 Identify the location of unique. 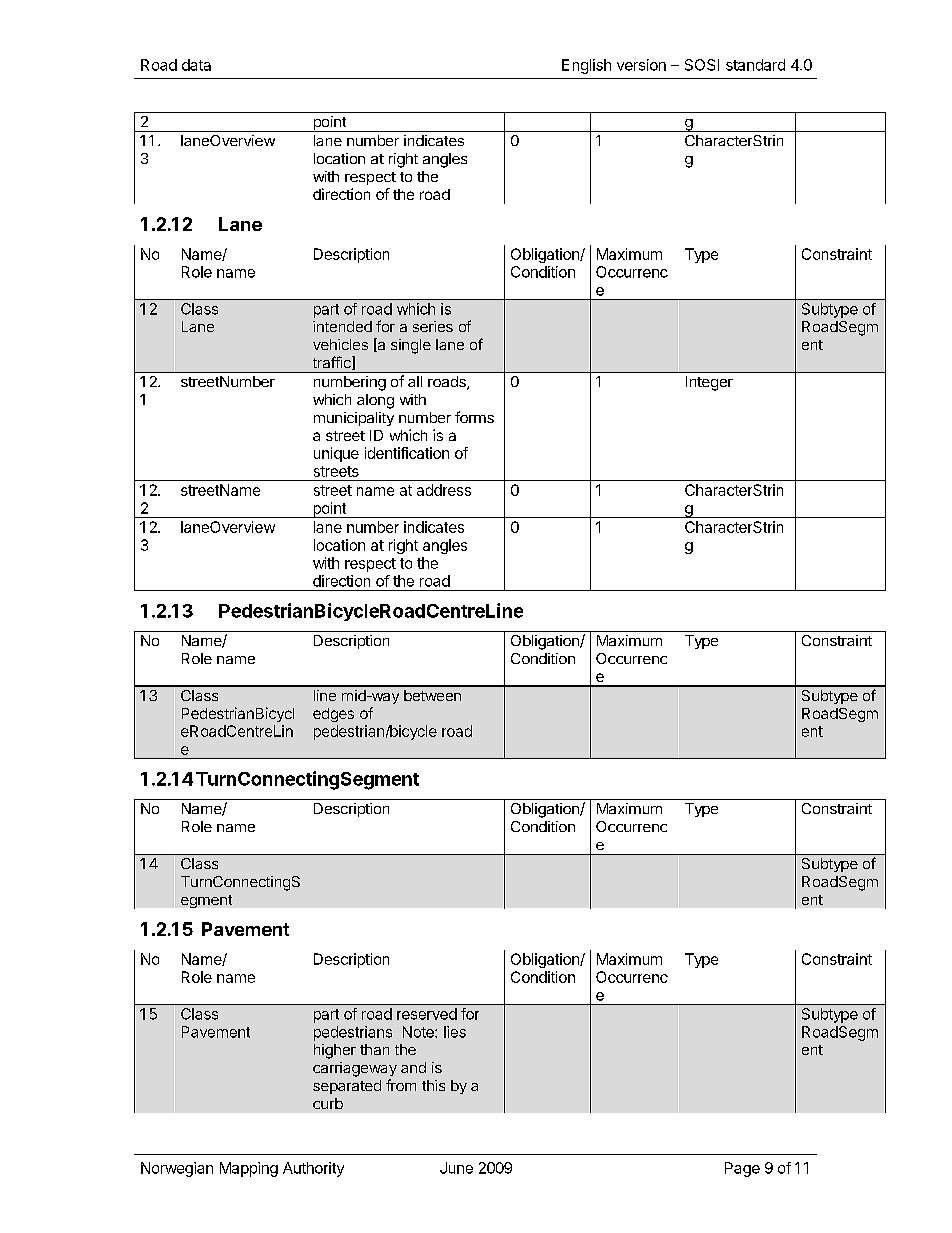
(336, 454).
